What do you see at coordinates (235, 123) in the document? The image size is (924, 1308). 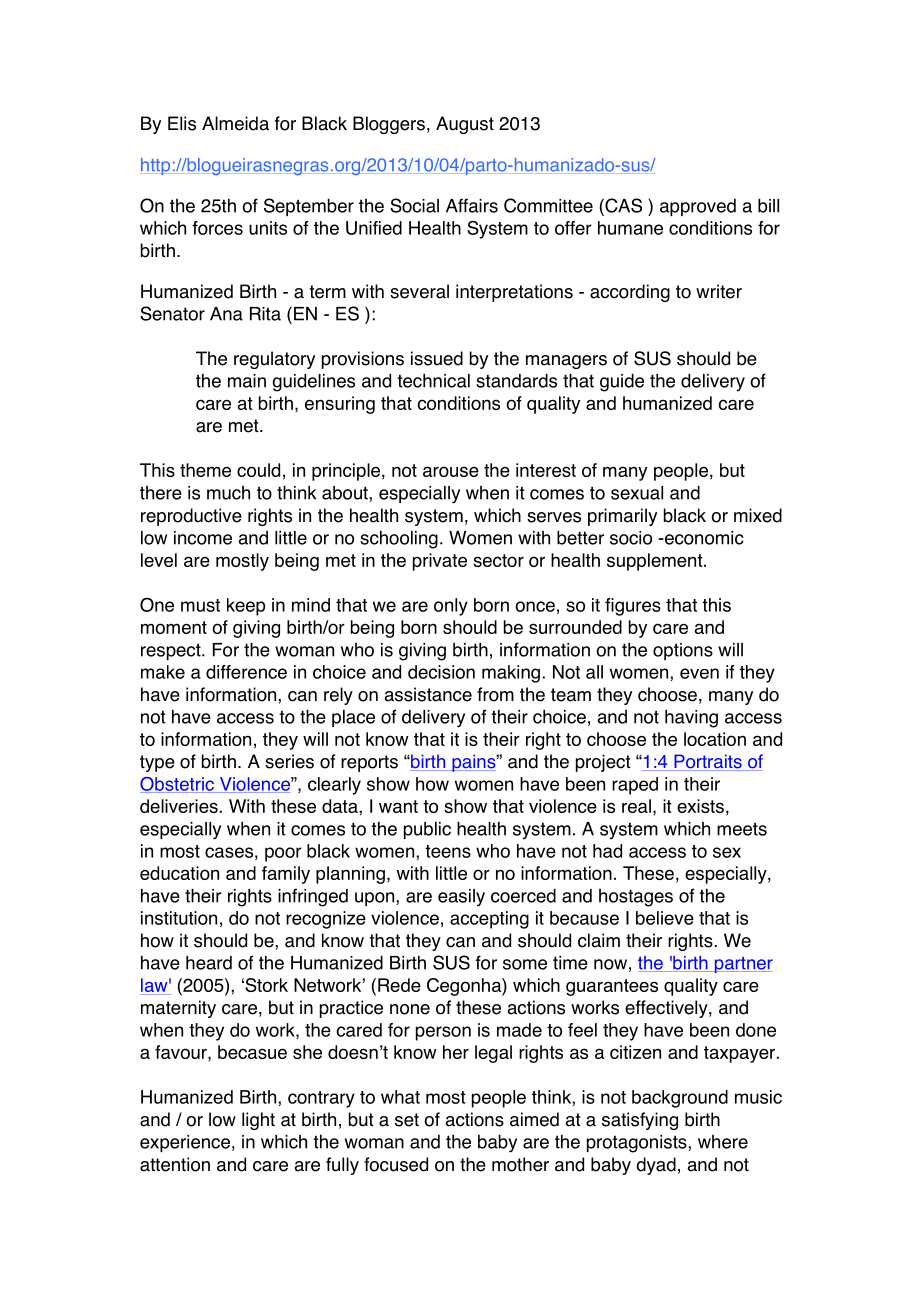 I see `Almeida` at bounding box center [235, 123].
